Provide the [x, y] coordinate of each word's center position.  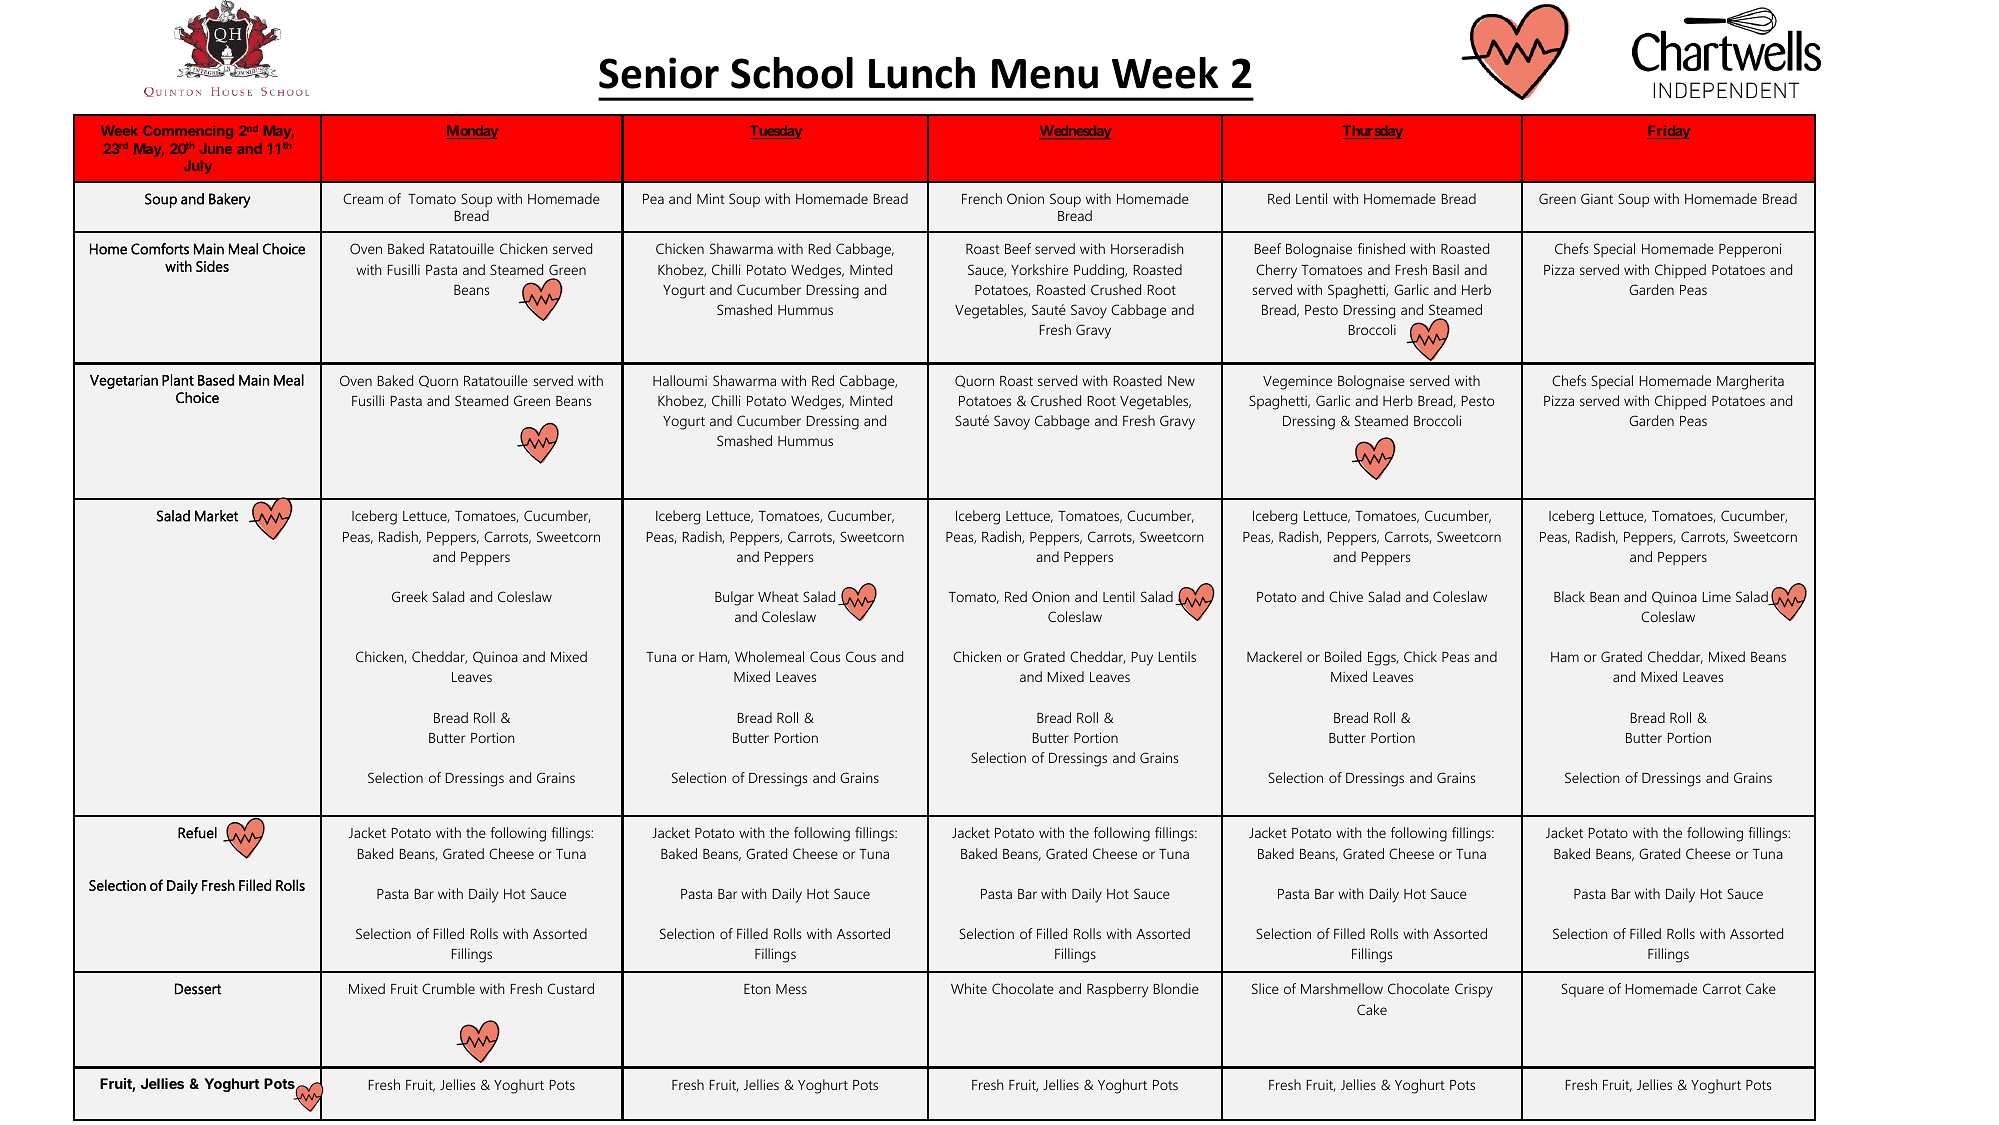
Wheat [778, 596]
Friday [1668, 132]
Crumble [448, 988]
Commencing [188, 132]
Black [1569, 596]
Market [216, 516]
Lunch [922, 73]
